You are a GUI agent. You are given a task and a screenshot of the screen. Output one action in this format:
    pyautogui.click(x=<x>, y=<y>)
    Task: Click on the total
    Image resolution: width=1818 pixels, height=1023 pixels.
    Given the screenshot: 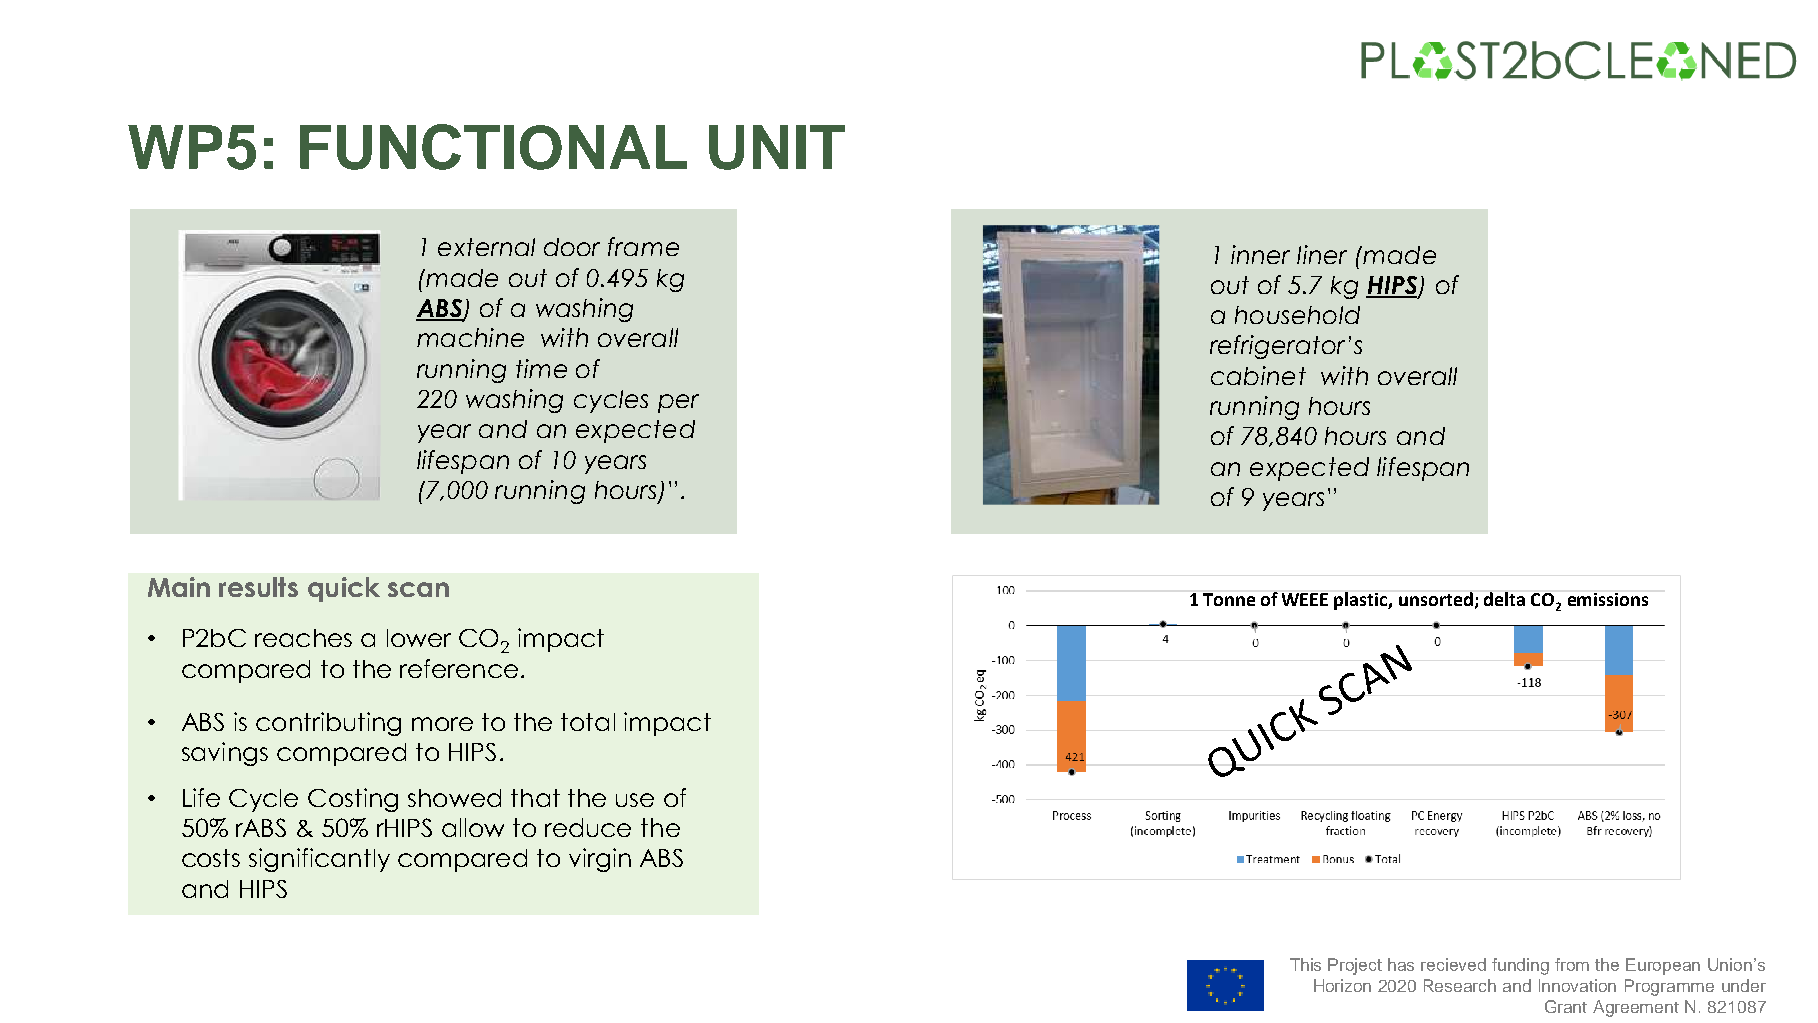 What is the action you would take?
    pyautogui.click(x=588, y=722)
